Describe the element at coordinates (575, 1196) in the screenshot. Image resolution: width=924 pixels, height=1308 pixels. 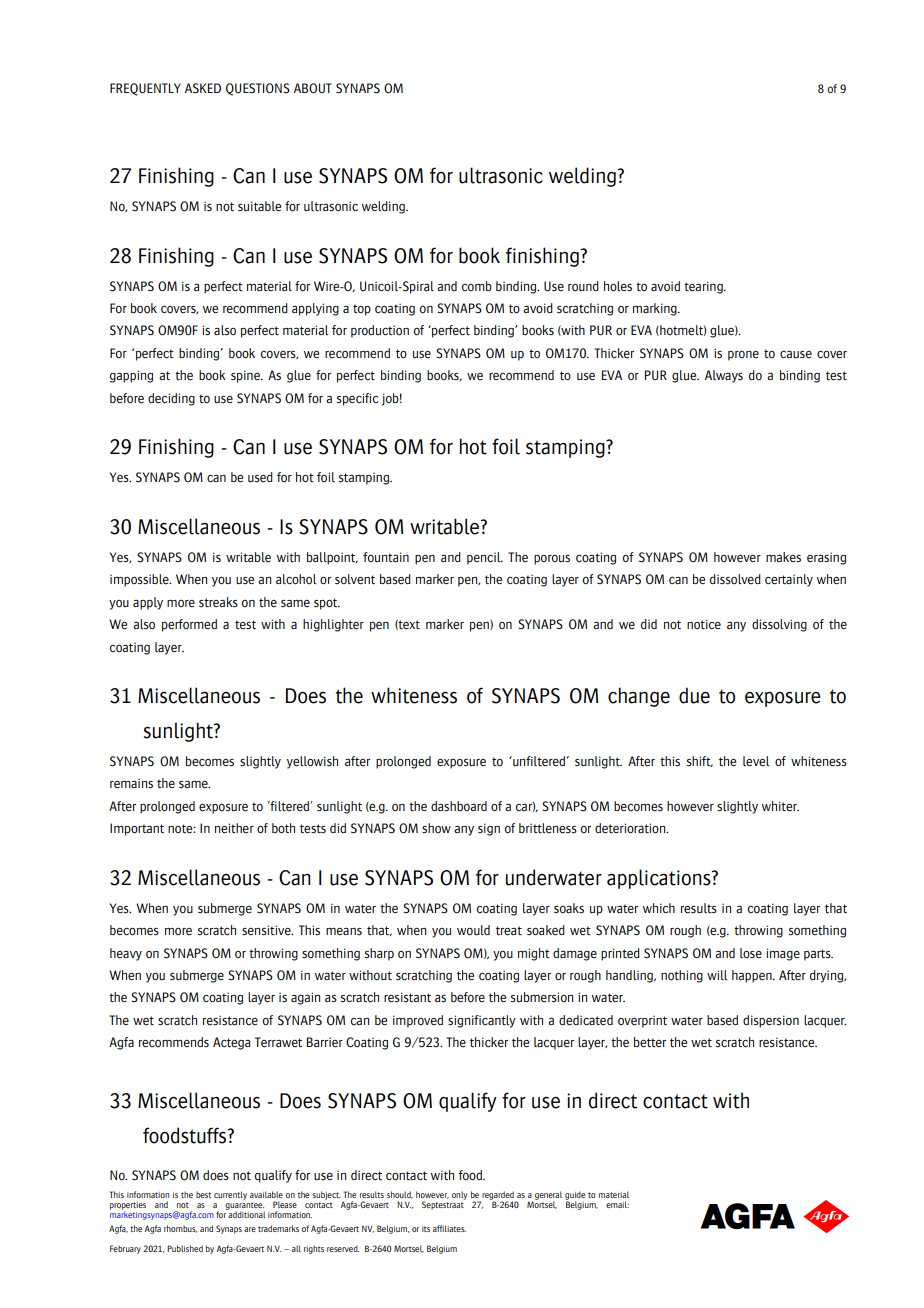
I see `guide` at that location.
